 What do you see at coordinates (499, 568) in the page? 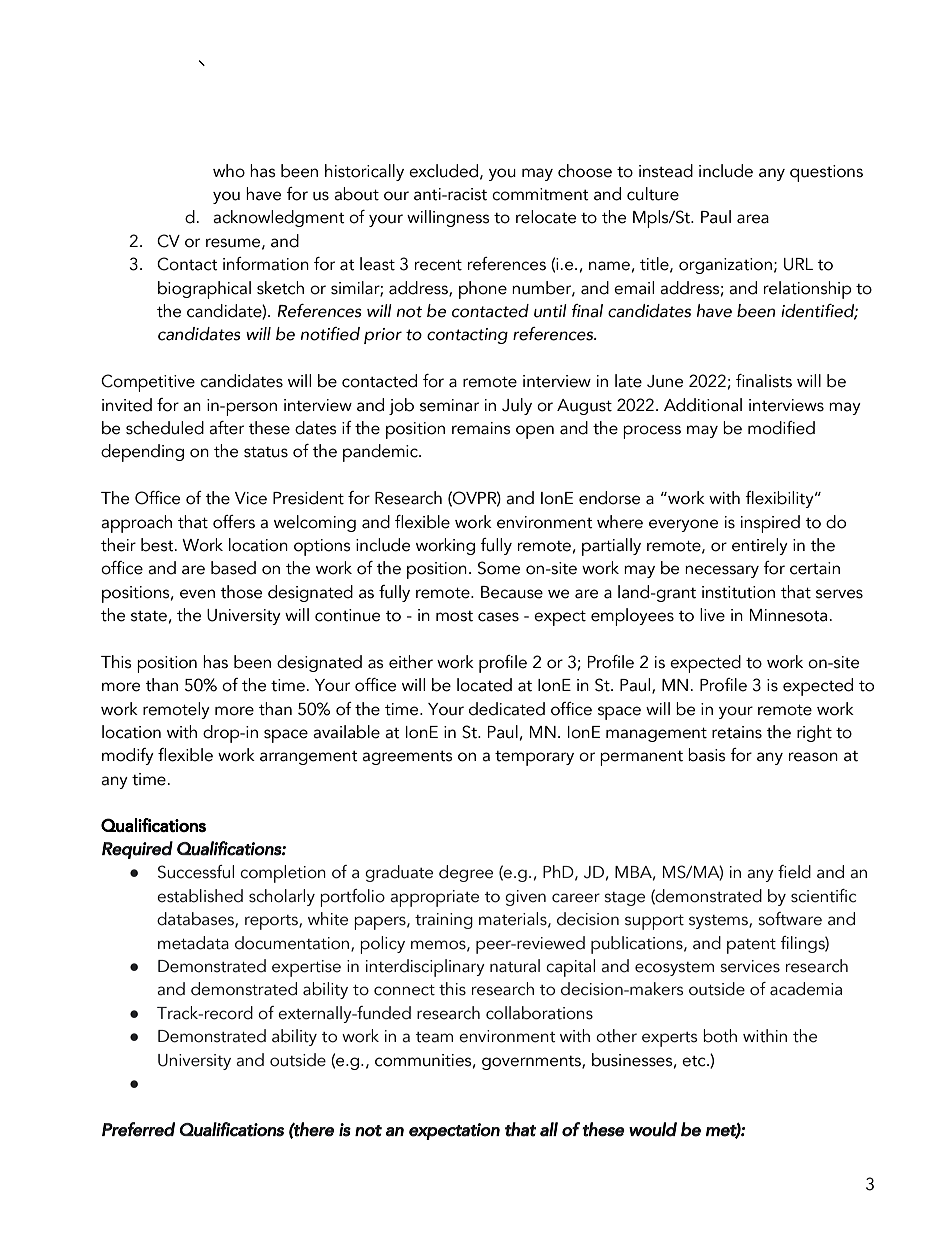
I see `Some` at bounding box center [499, 568].
